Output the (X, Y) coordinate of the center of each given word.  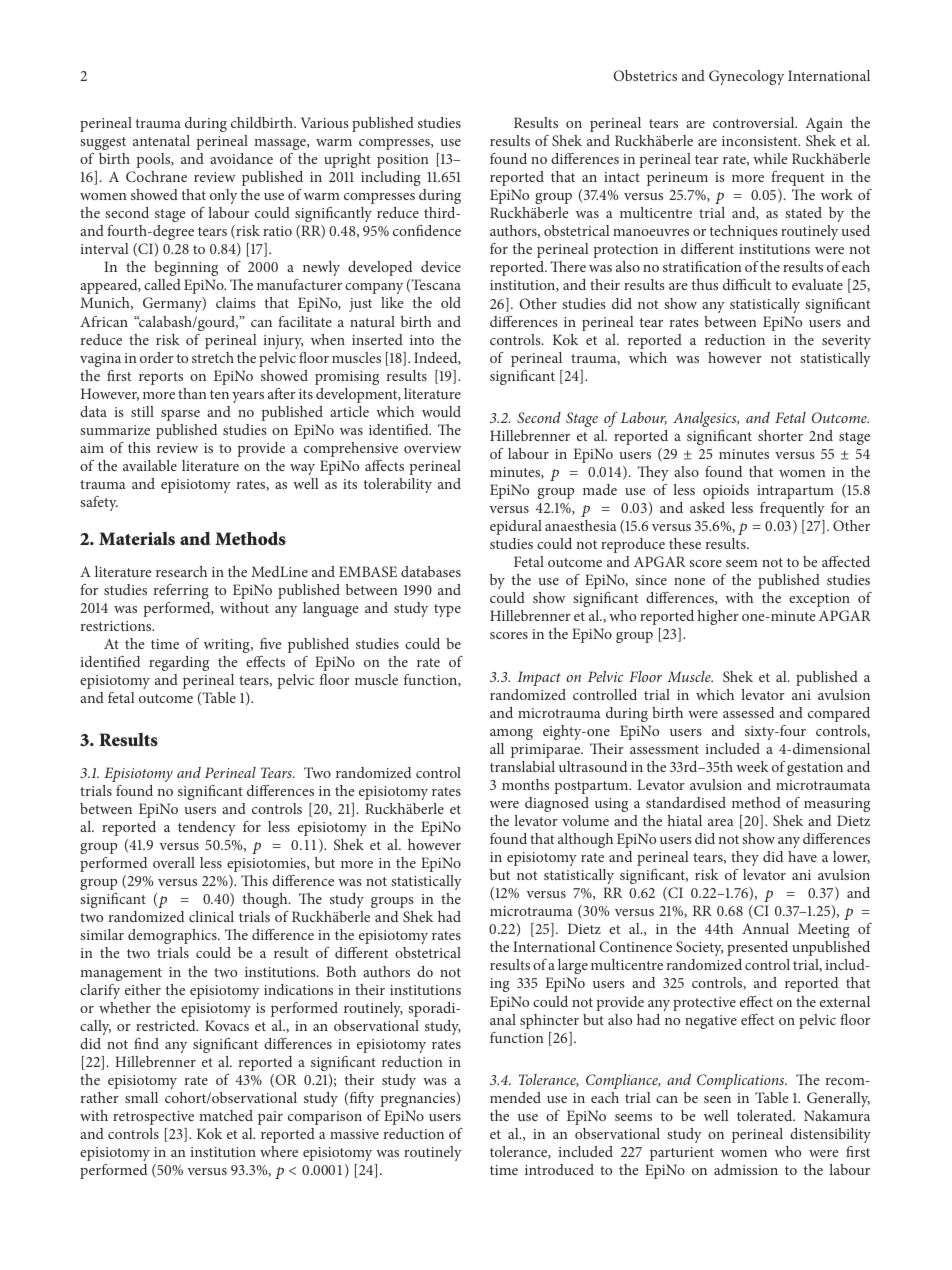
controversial (755, 122)
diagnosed (557, 804)
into (422, 340)
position (403, 161)
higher (718, 617)
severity (846, 342)
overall (174, 862)
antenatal (161, 140)
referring (181, 591)
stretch (213, 357)
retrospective (153, 1118)
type (447, 610)
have (802, 856)
